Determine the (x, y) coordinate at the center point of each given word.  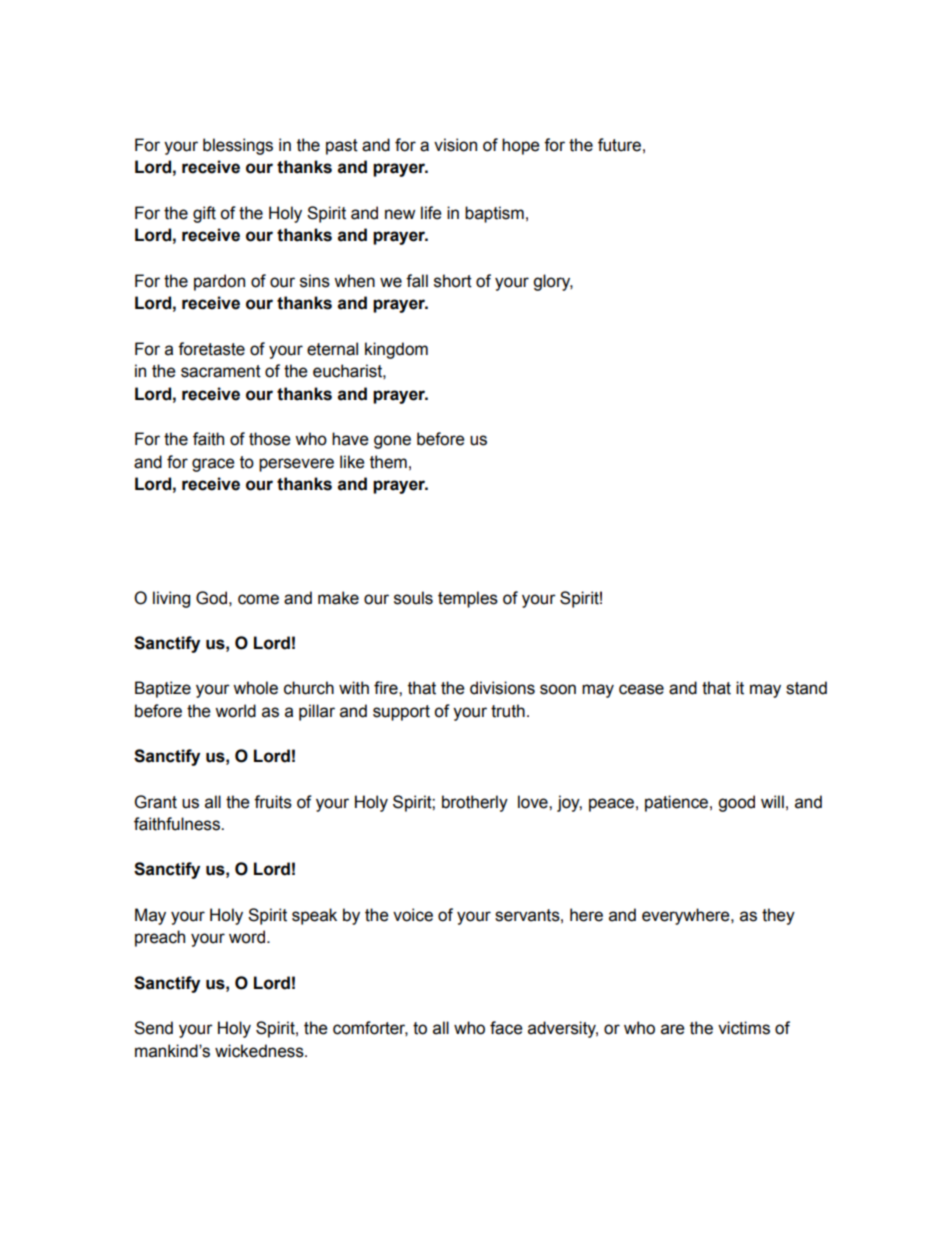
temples (468, 599)
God (211, 598)
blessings (238, 146)
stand (806, 688)
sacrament (221, 371)
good (736, 803)
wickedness (260, 1051)
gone (392, 442)
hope (521, 146)
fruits (273, 802)
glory (553, 282)
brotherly (475, 803)
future (619, 145)
